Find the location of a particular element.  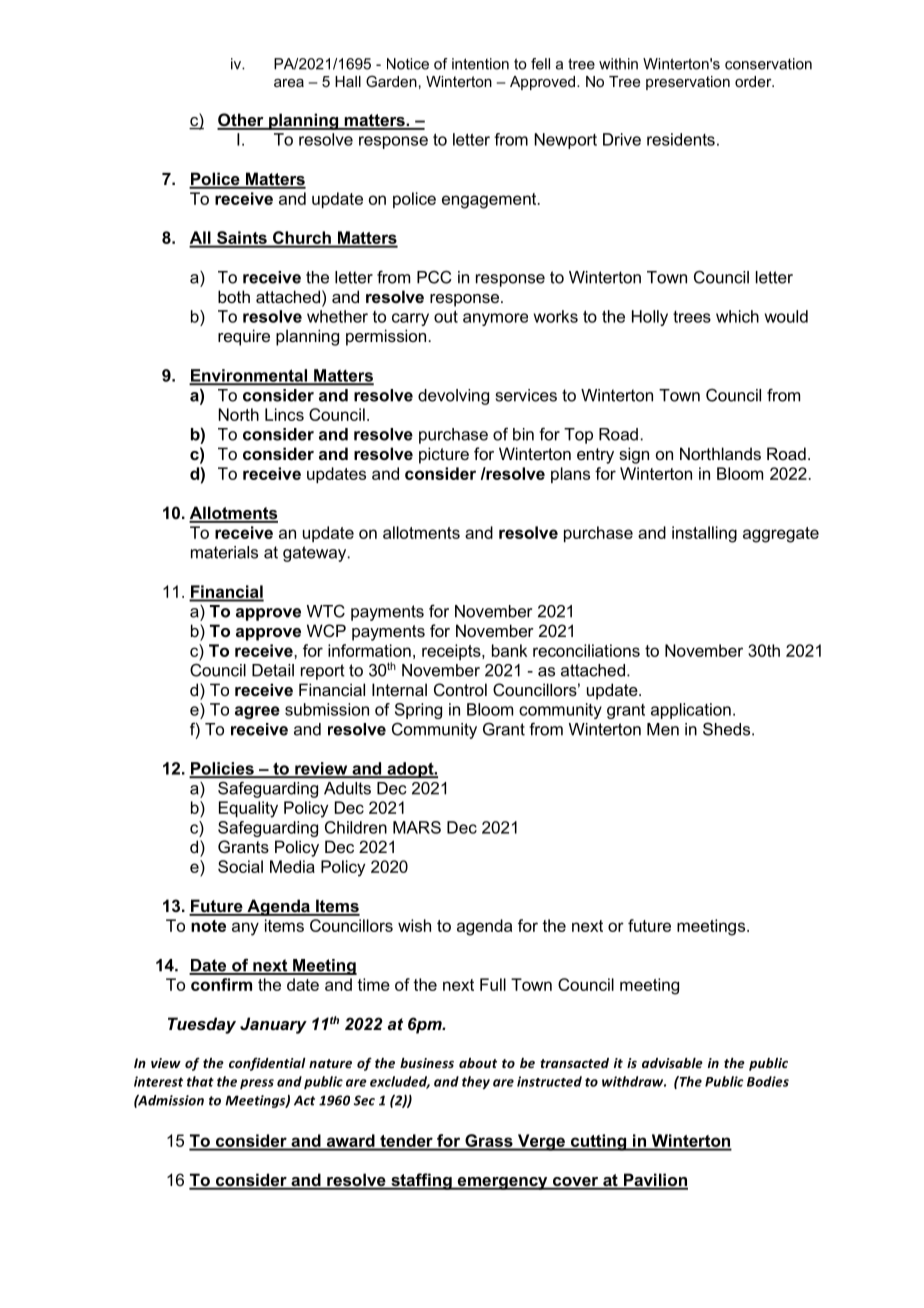

wish is located at coordinates (414, 925).
